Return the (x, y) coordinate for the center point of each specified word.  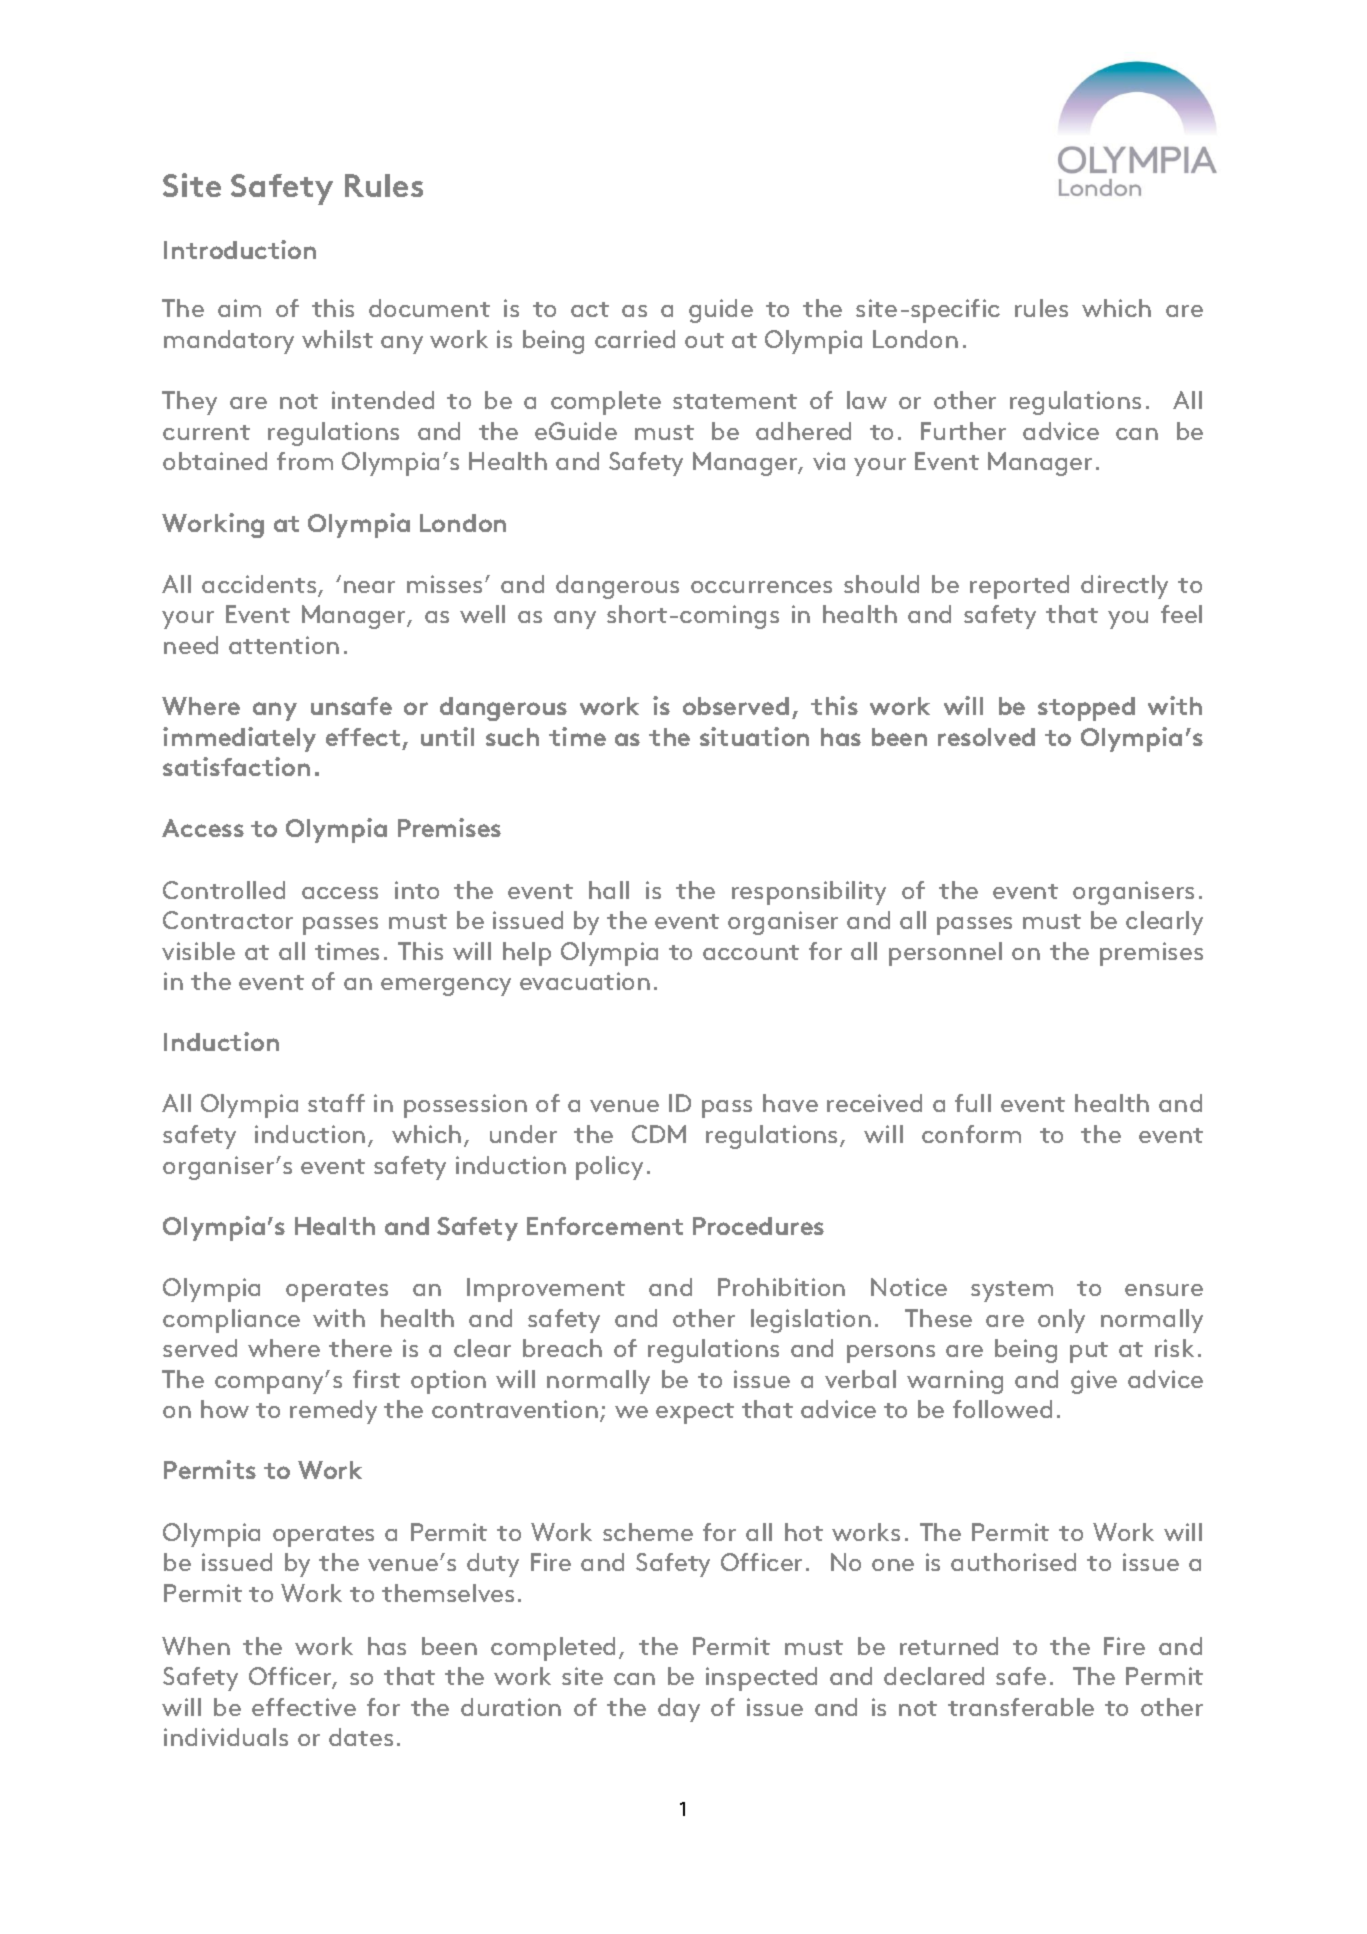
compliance (231, 1321)
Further (963, 431)
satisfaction (236, 766)
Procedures (758, 1226)
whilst (337, 339)
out (704, 340)
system (1012, 1291)
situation (754, 736)
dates (361, 1737)
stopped (1086, 709)
